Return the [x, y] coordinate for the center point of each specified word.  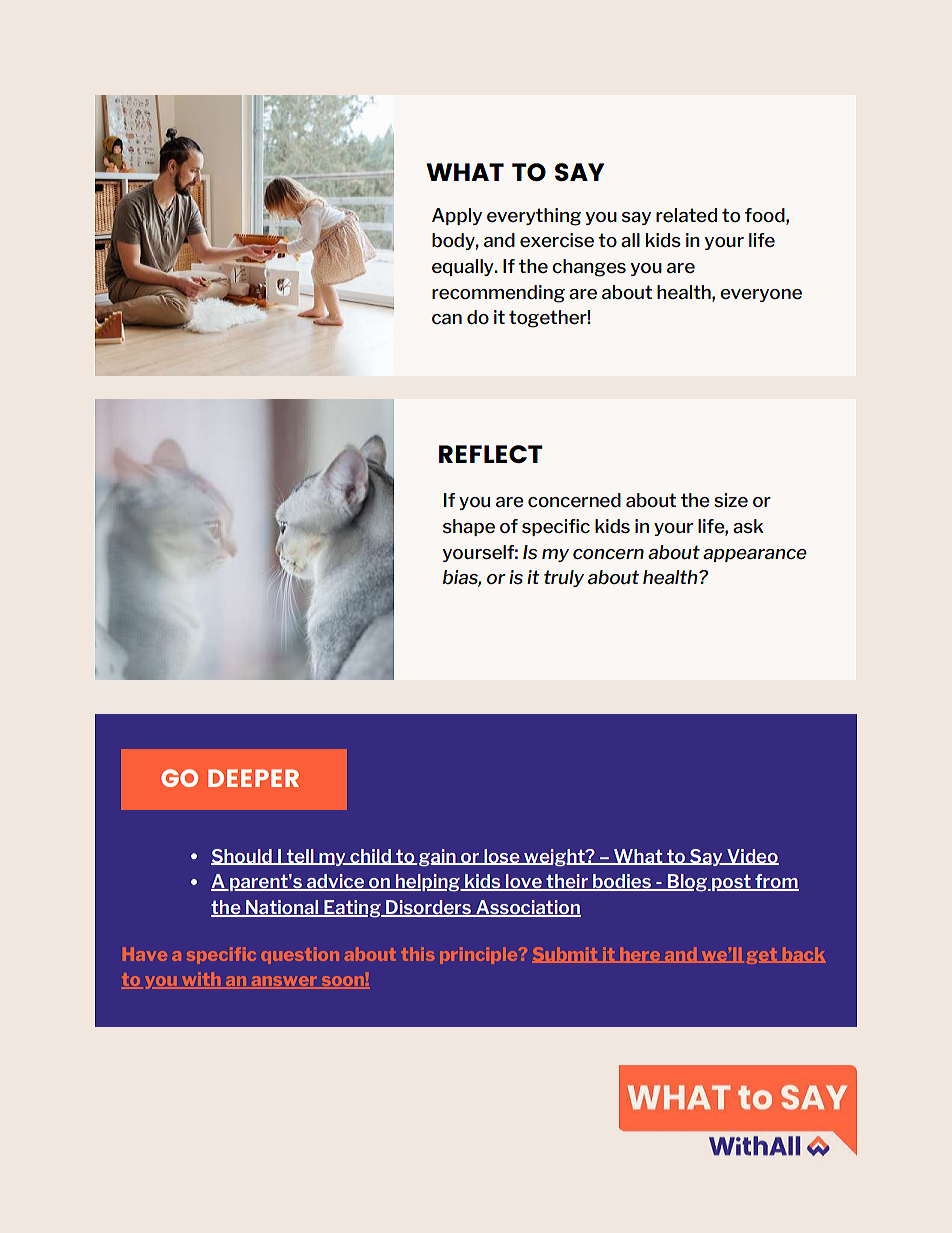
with [201, 980]
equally [464, 267]
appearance [755, 555]
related [686, 215]
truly [564, 578]
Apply [457, 216]
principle [480, 955]
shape [469, 527]
